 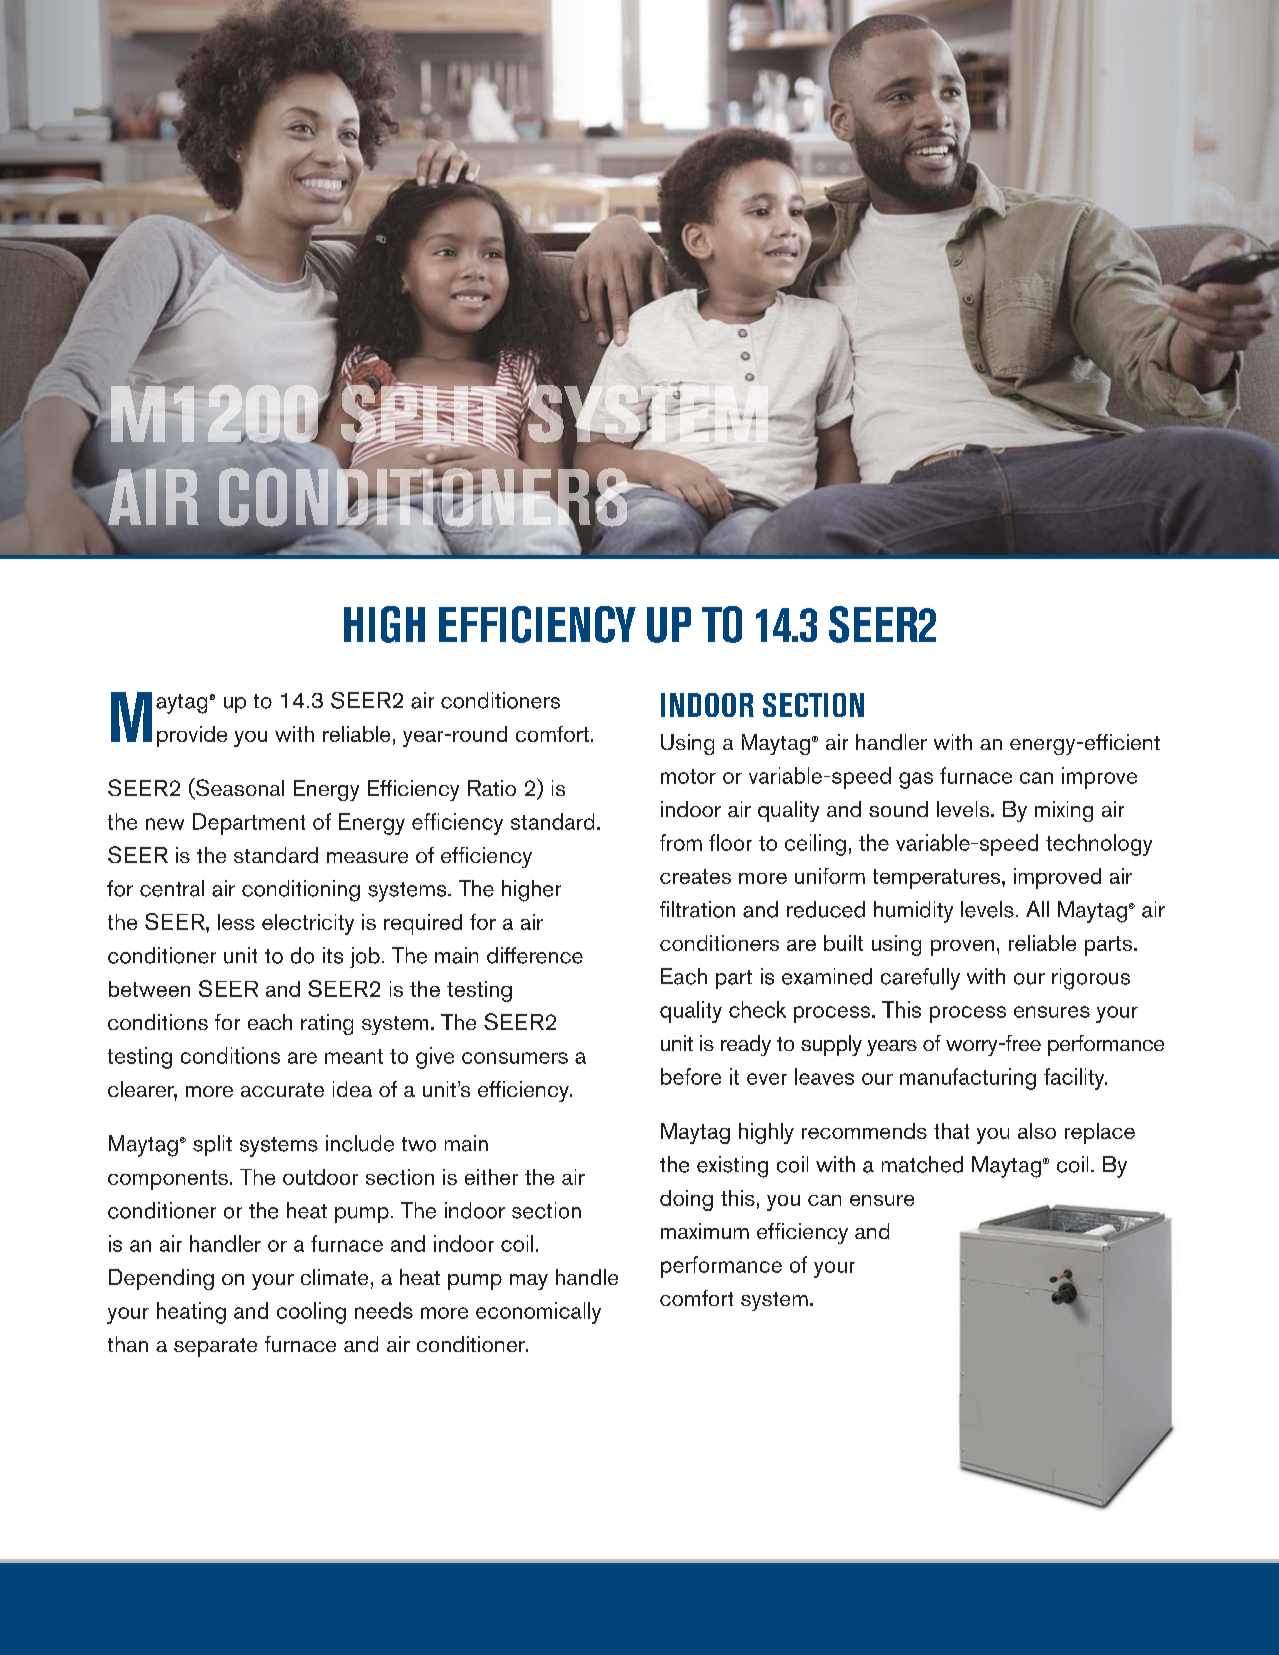 I want to click on existing, so click(x=732, y=1167).
